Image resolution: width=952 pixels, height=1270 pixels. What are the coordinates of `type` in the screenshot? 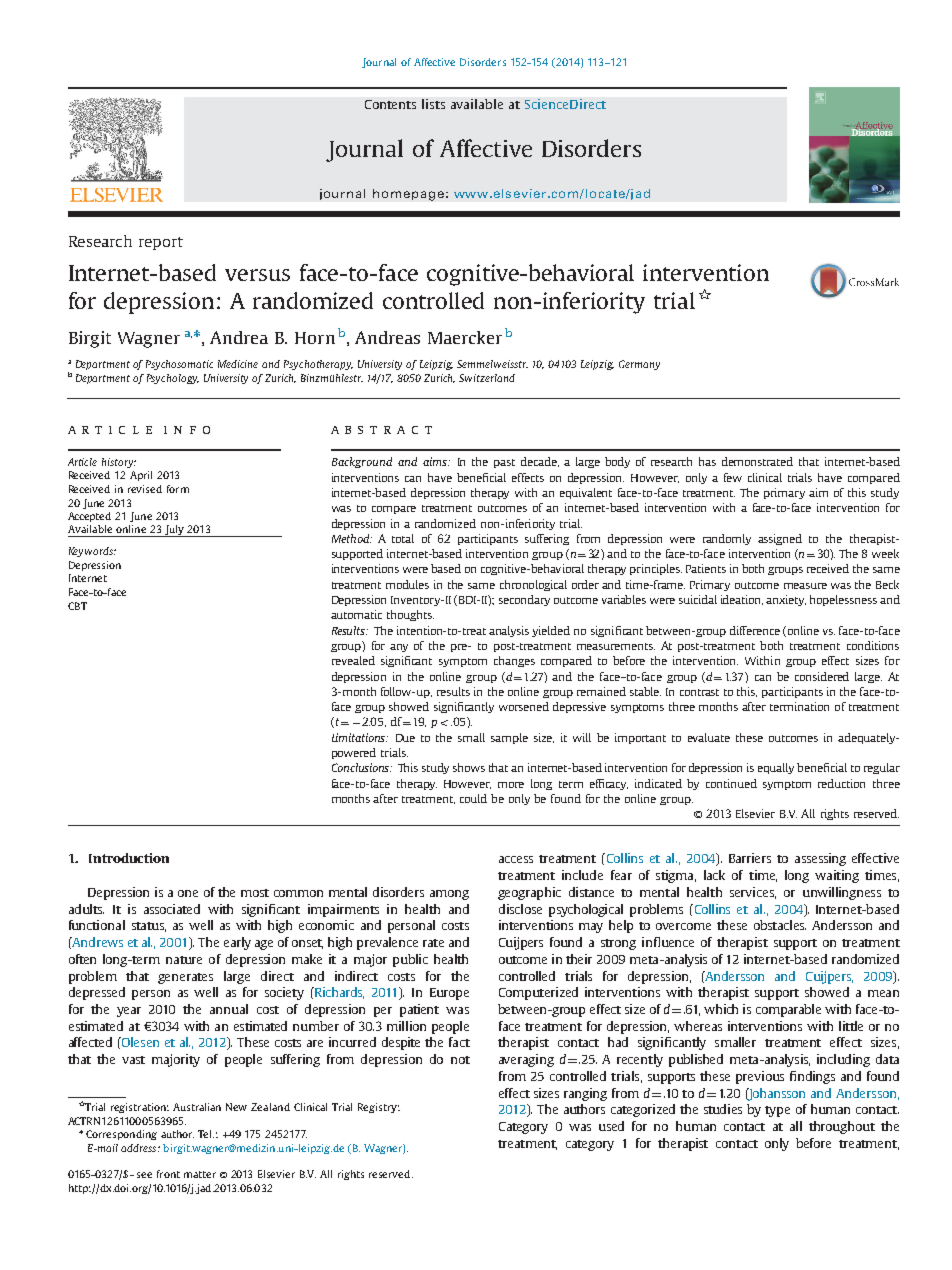 It's located at (777, 1111).
